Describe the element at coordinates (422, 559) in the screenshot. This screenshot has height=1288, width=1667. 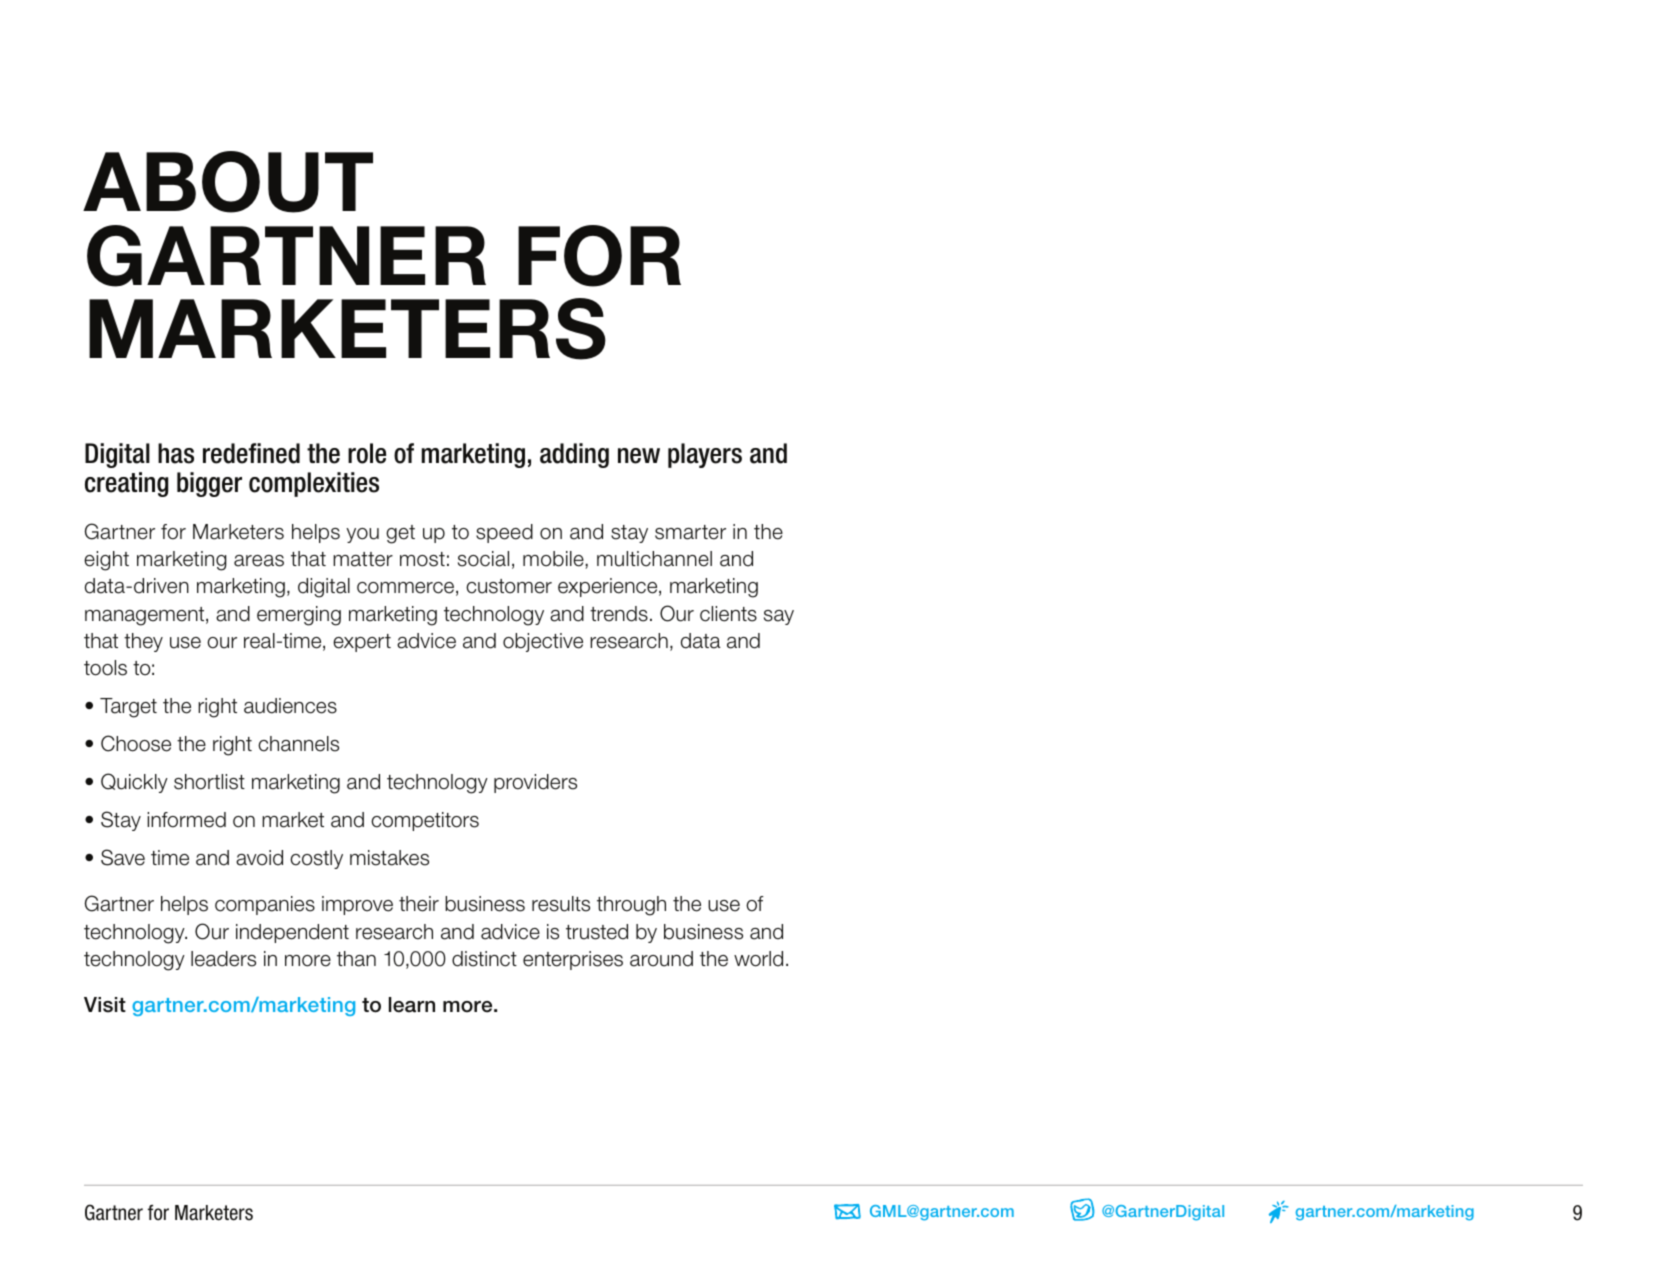
I see `most` at that location.
